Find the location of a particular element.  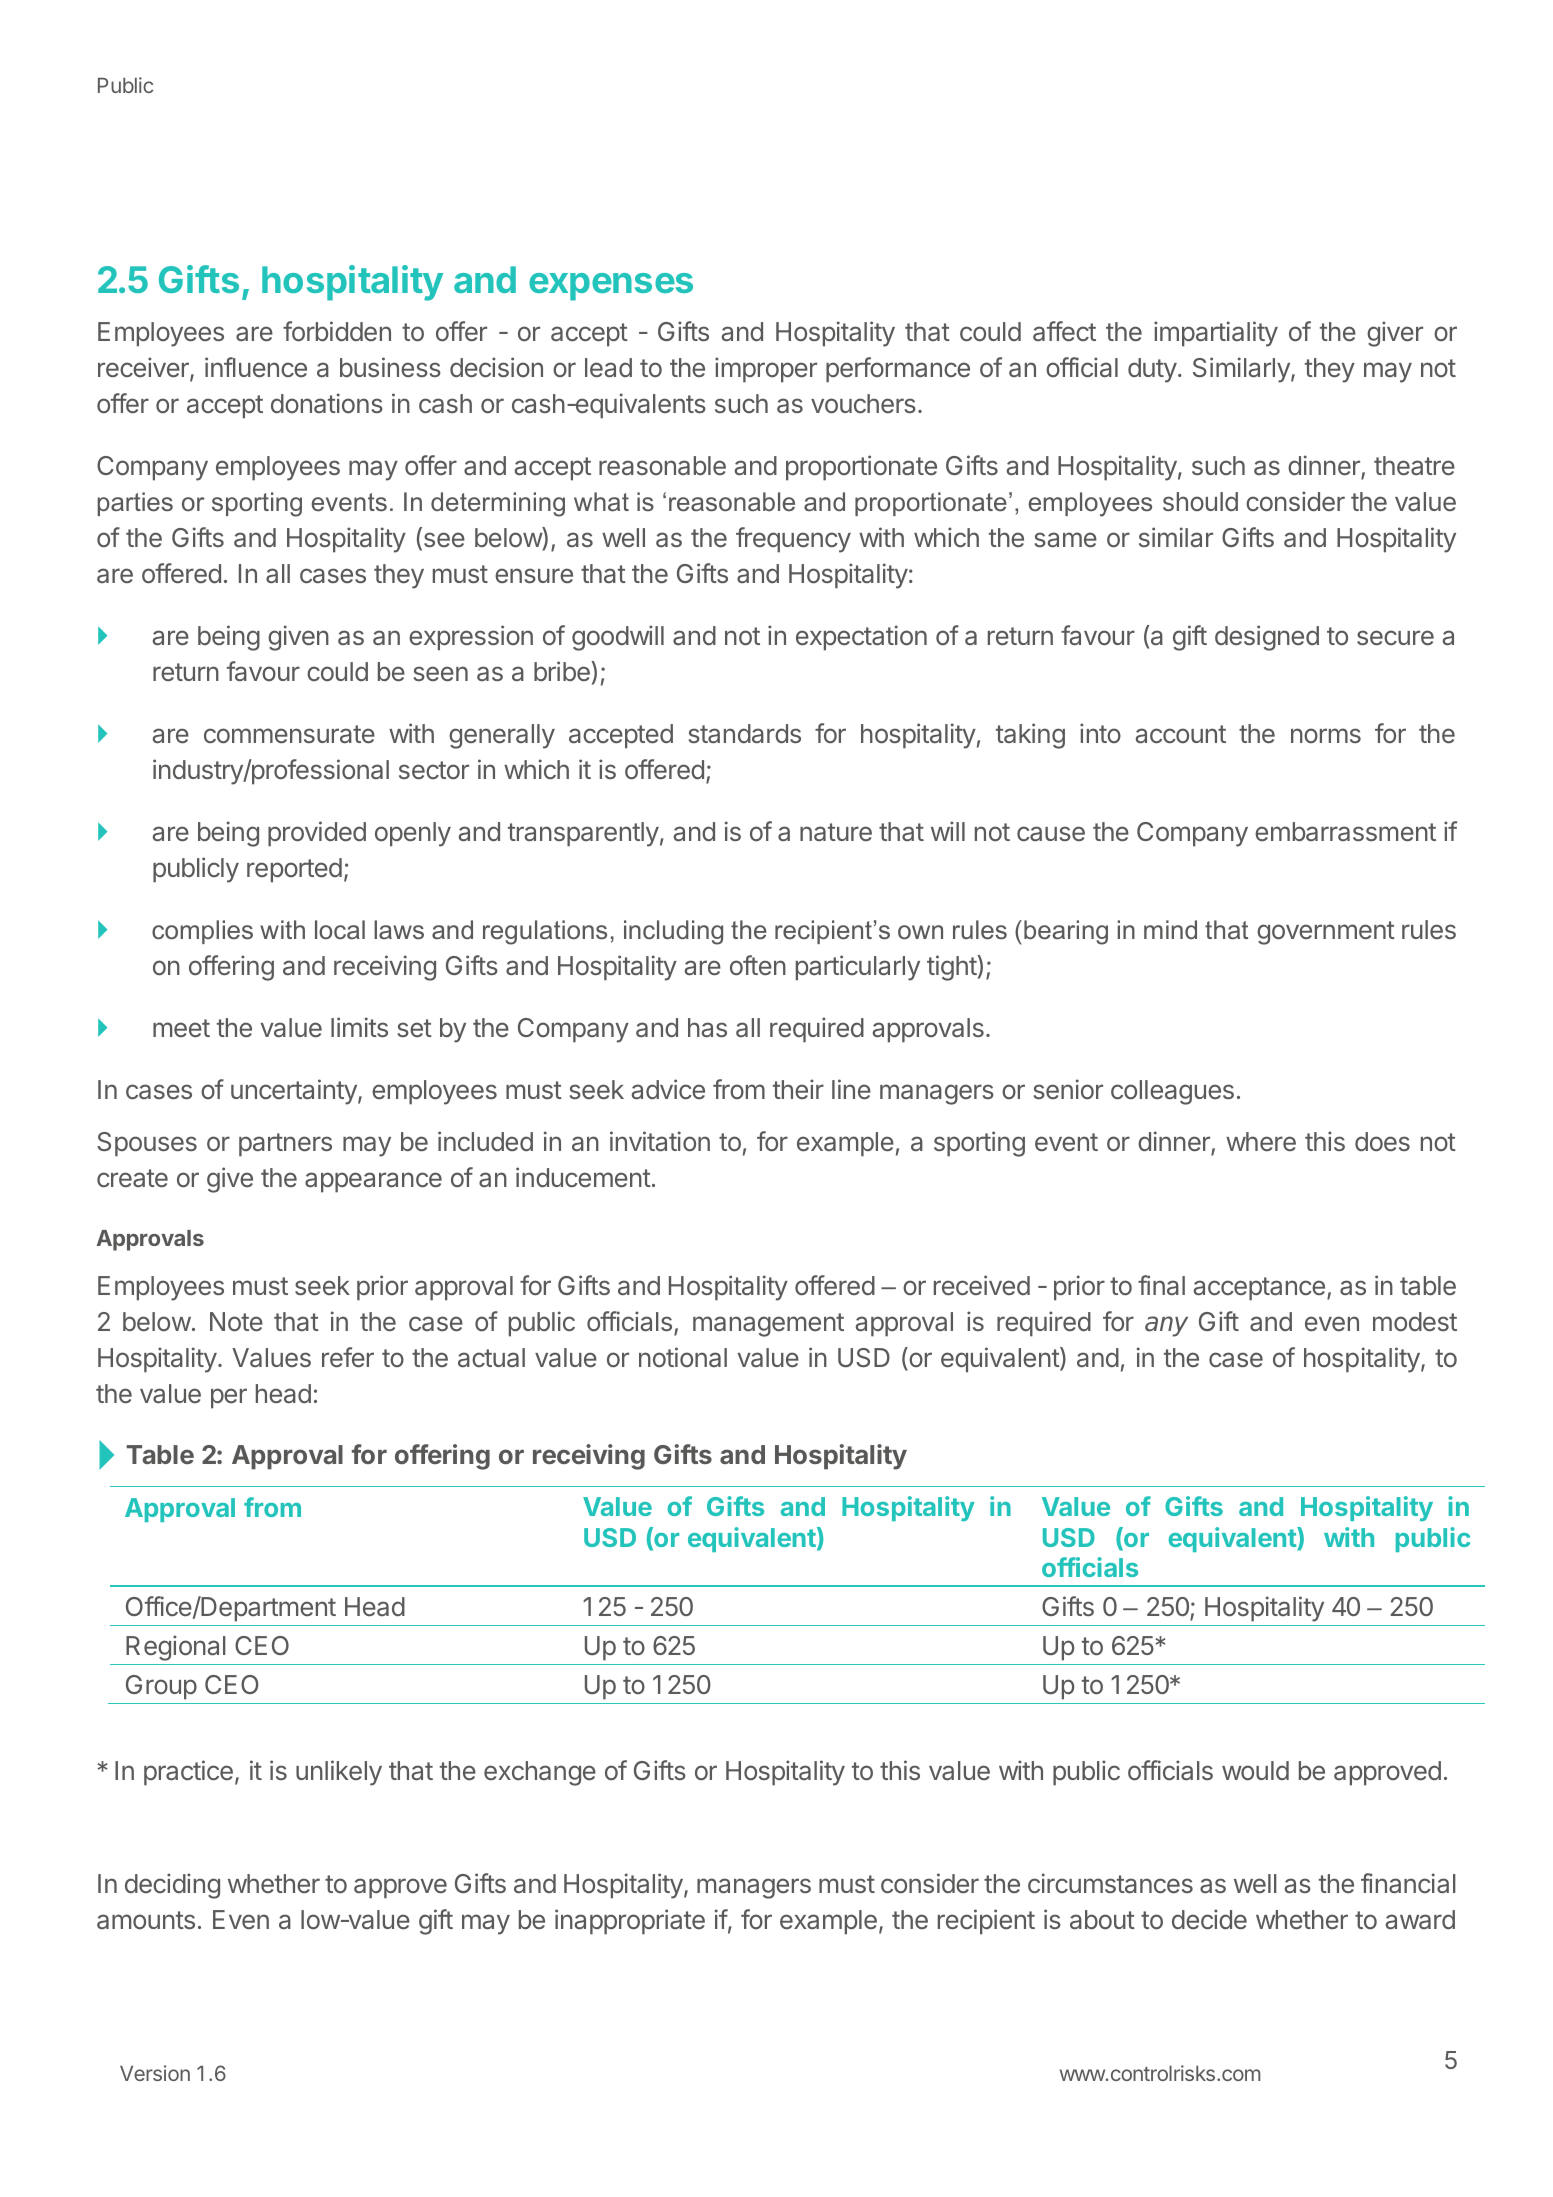

Version is located at coordinates (155, 2073).
